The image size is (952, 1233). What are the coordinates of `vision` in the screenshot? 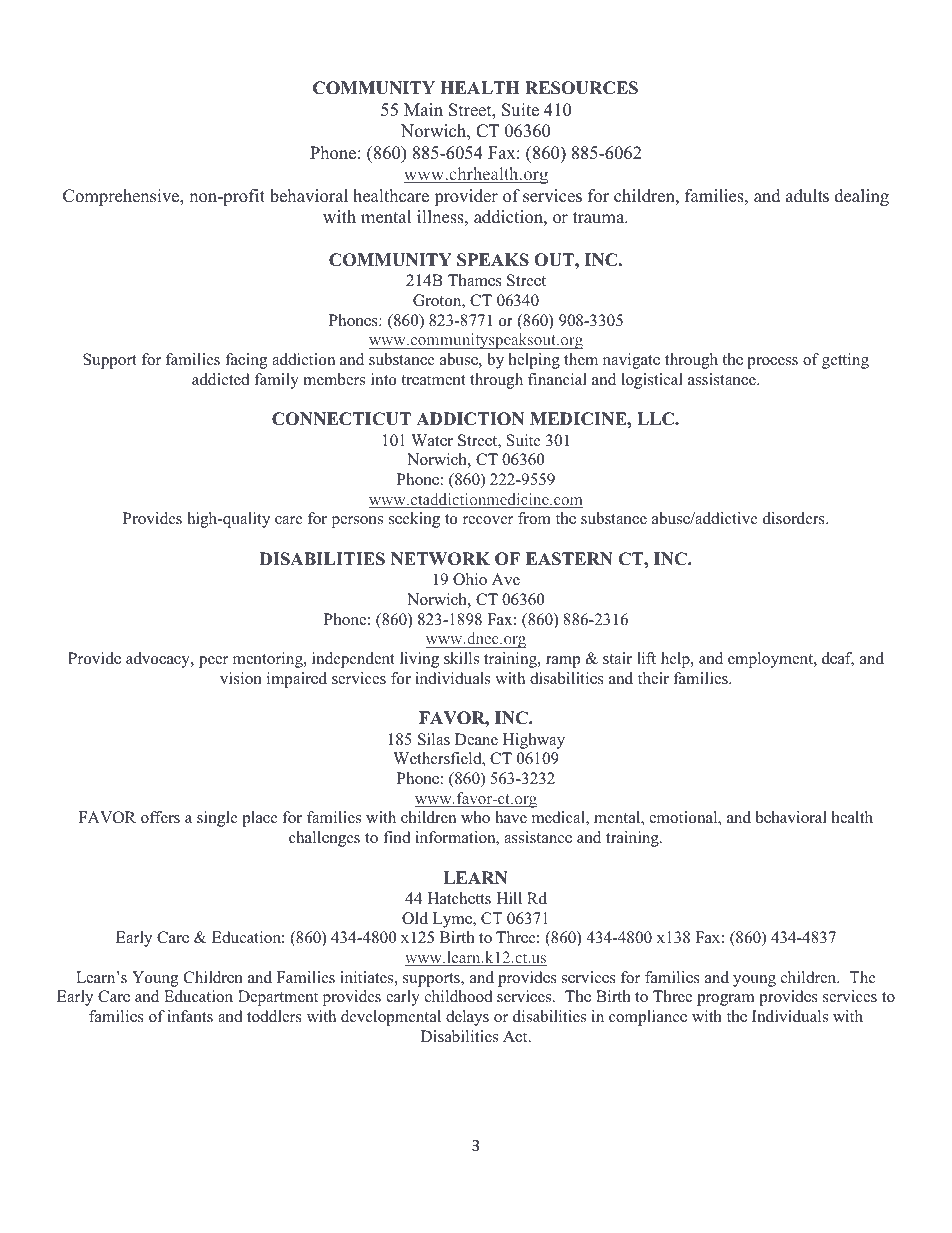 It's located at (241, 678).
